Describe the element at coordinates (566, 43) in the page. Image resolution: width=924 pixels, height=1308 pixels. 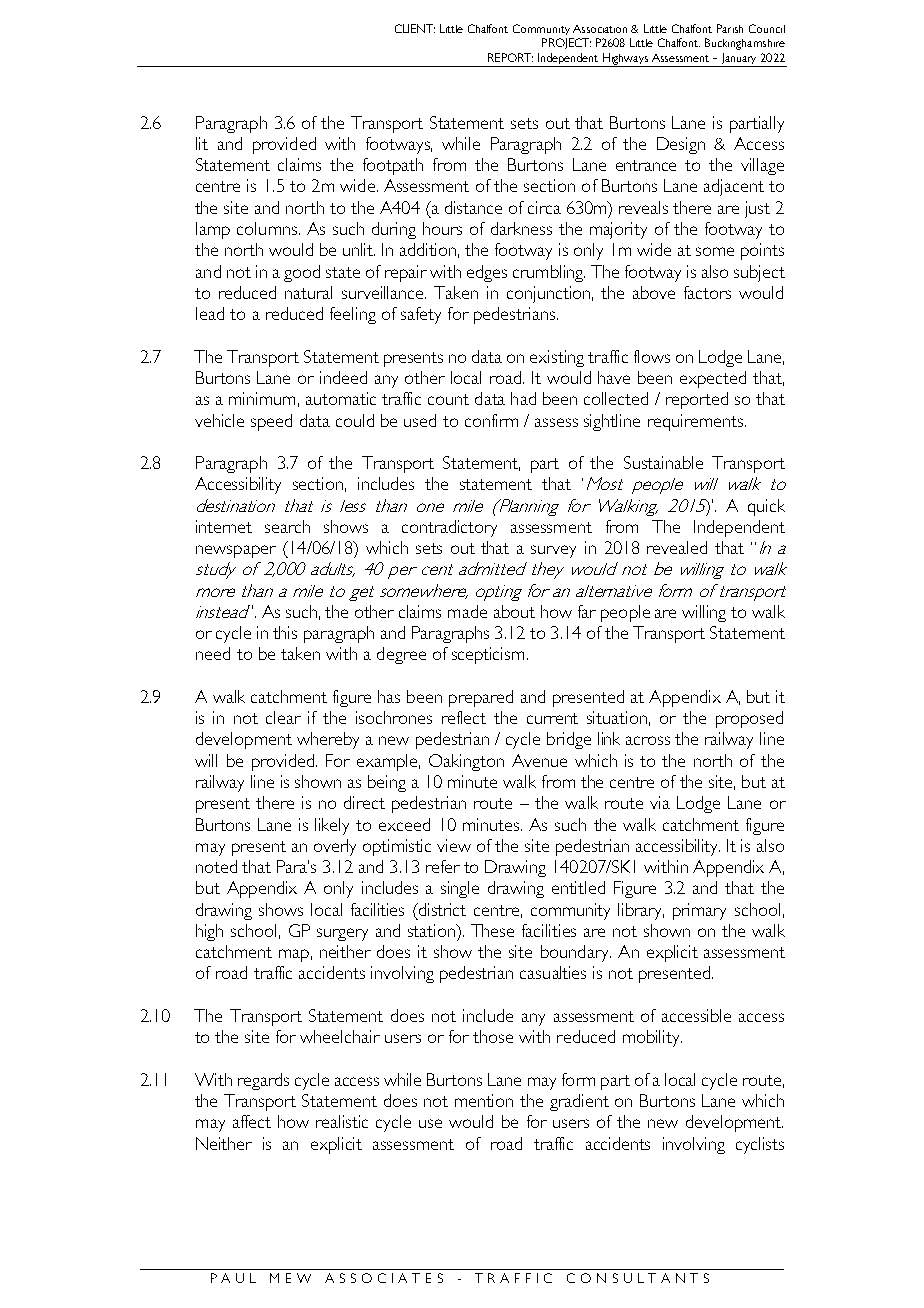
I see `PROJECT` at that location.
